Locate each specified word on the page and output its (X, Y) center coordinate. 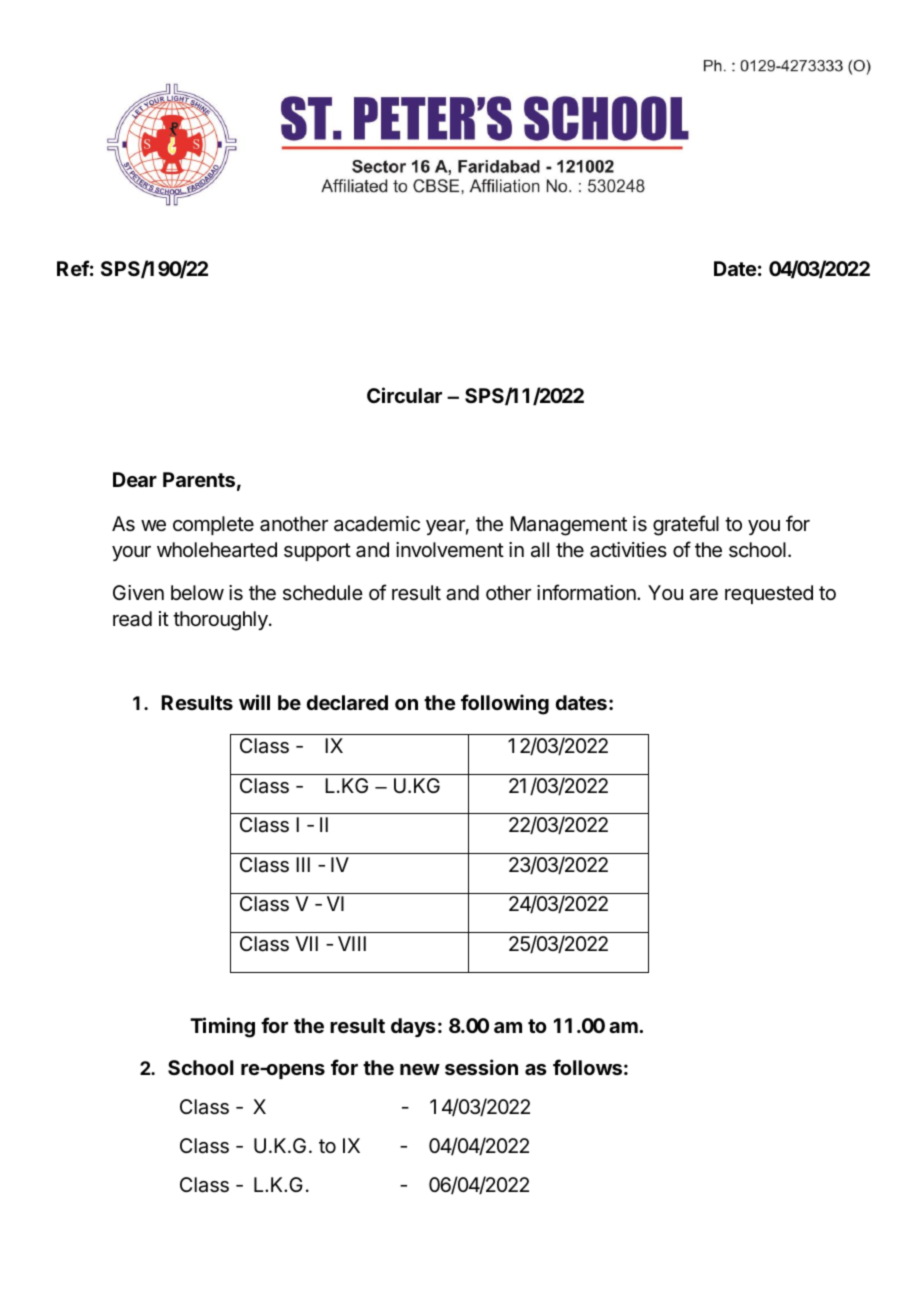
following (505, 704)
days (413, 1027)
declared (347, 702)
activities (628, 550)
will (254, 702)
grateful (686, 525)
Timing (222, 1027)
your (131, 553)
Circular (404, 395)
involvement (450, 549)
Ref (73, 268)
